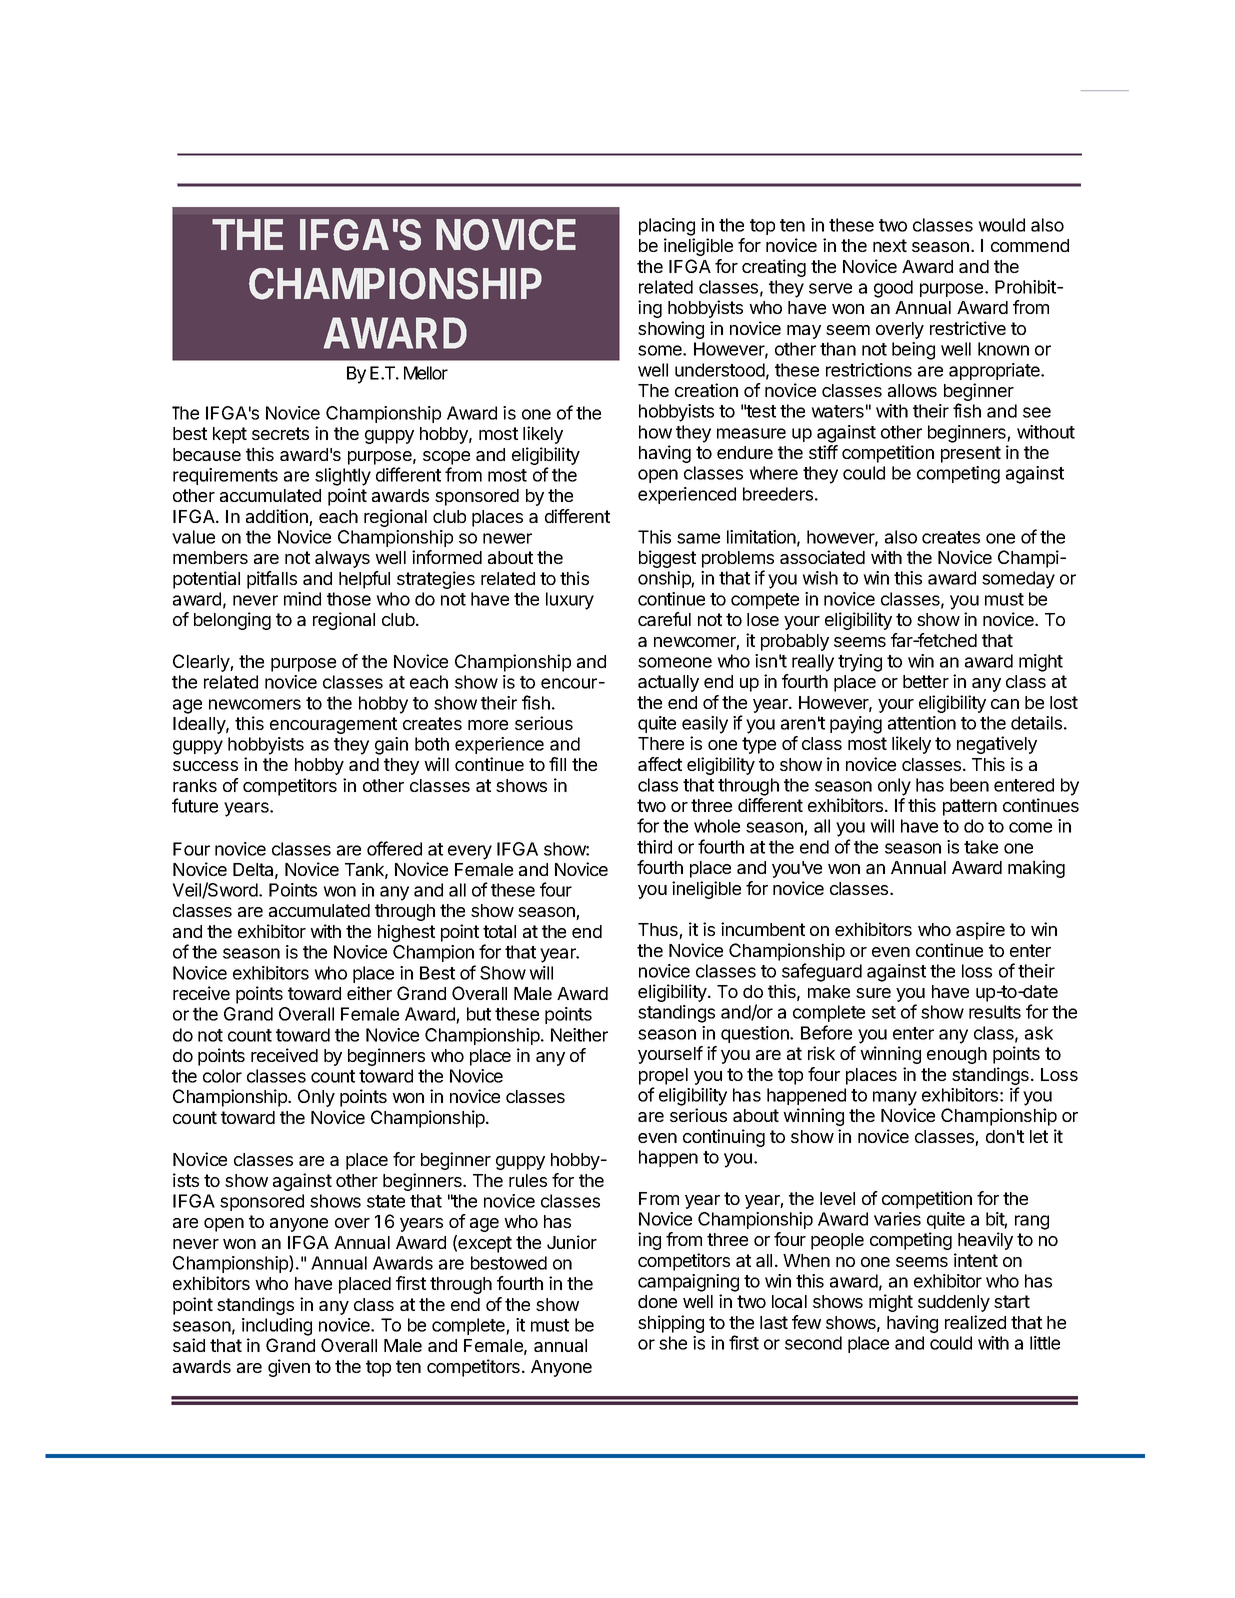 The width and height of the image is (1235, 1598). What do you see at coordinates (667, 227) in the image?
I see `placing` at bounding box center [667, 227].
